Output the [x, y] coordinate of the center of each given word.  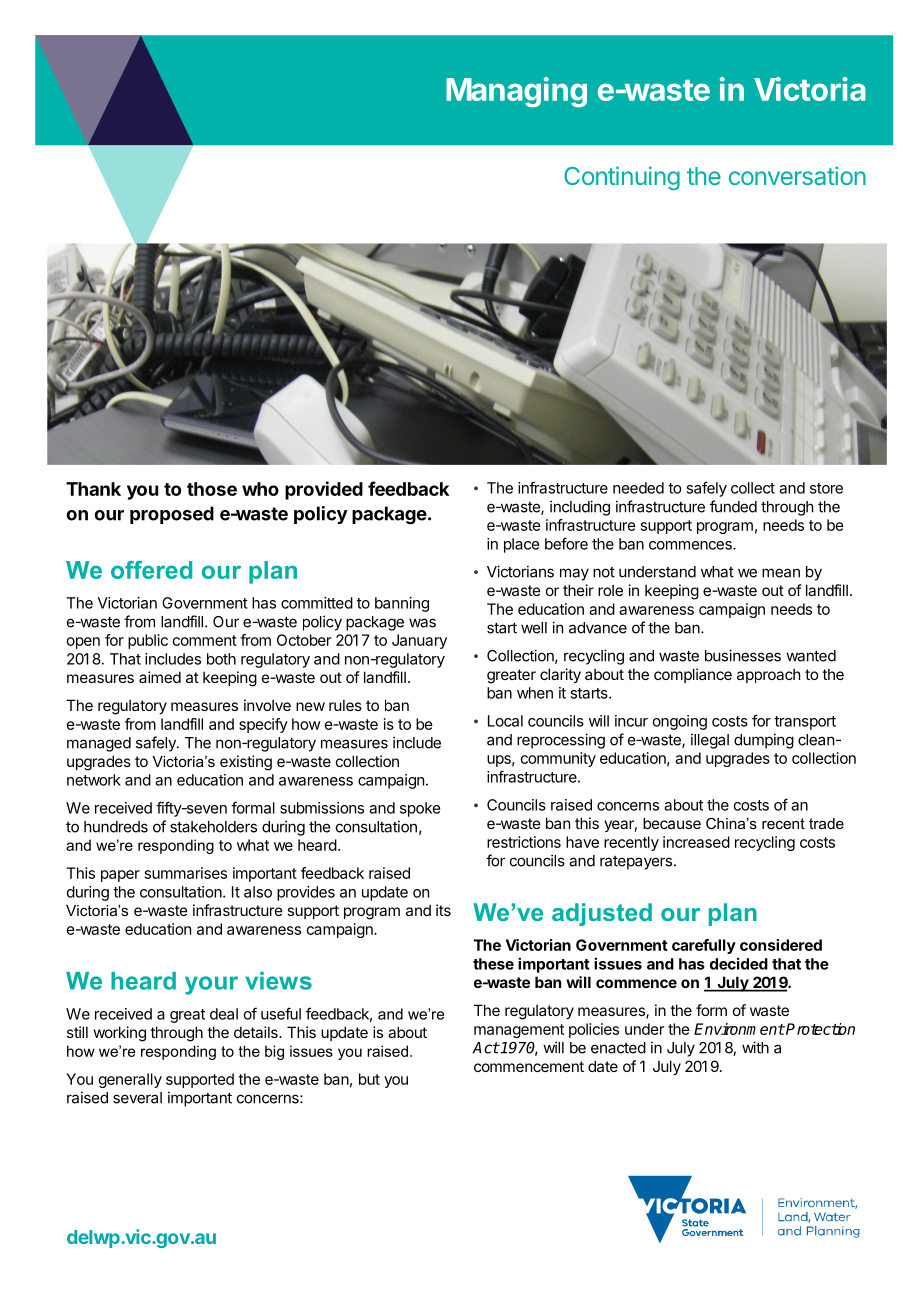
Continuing [622, 178]
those [212, 489]
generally [130, 1080]
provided [324, 490]
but [369, 1079]
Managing [516, 92]
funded [733, 506]
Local [505, 721]
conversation [797, 175]
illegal [710, 741]
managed [99, 744]
